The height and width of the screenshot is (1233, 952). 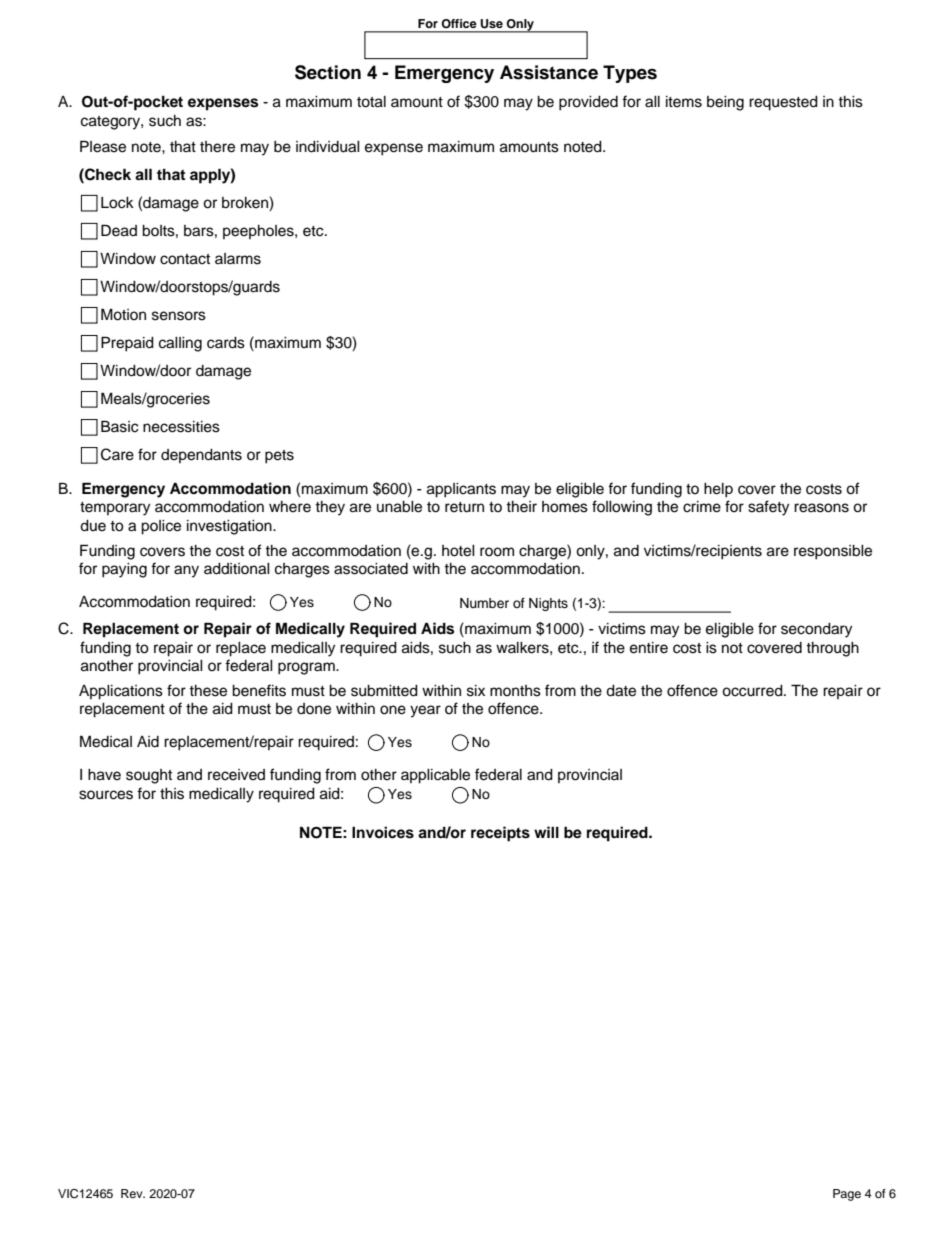 What do you see at coordinates (546, 832) in the screenshot?
I see `will` at bounding box center [546, 832].
